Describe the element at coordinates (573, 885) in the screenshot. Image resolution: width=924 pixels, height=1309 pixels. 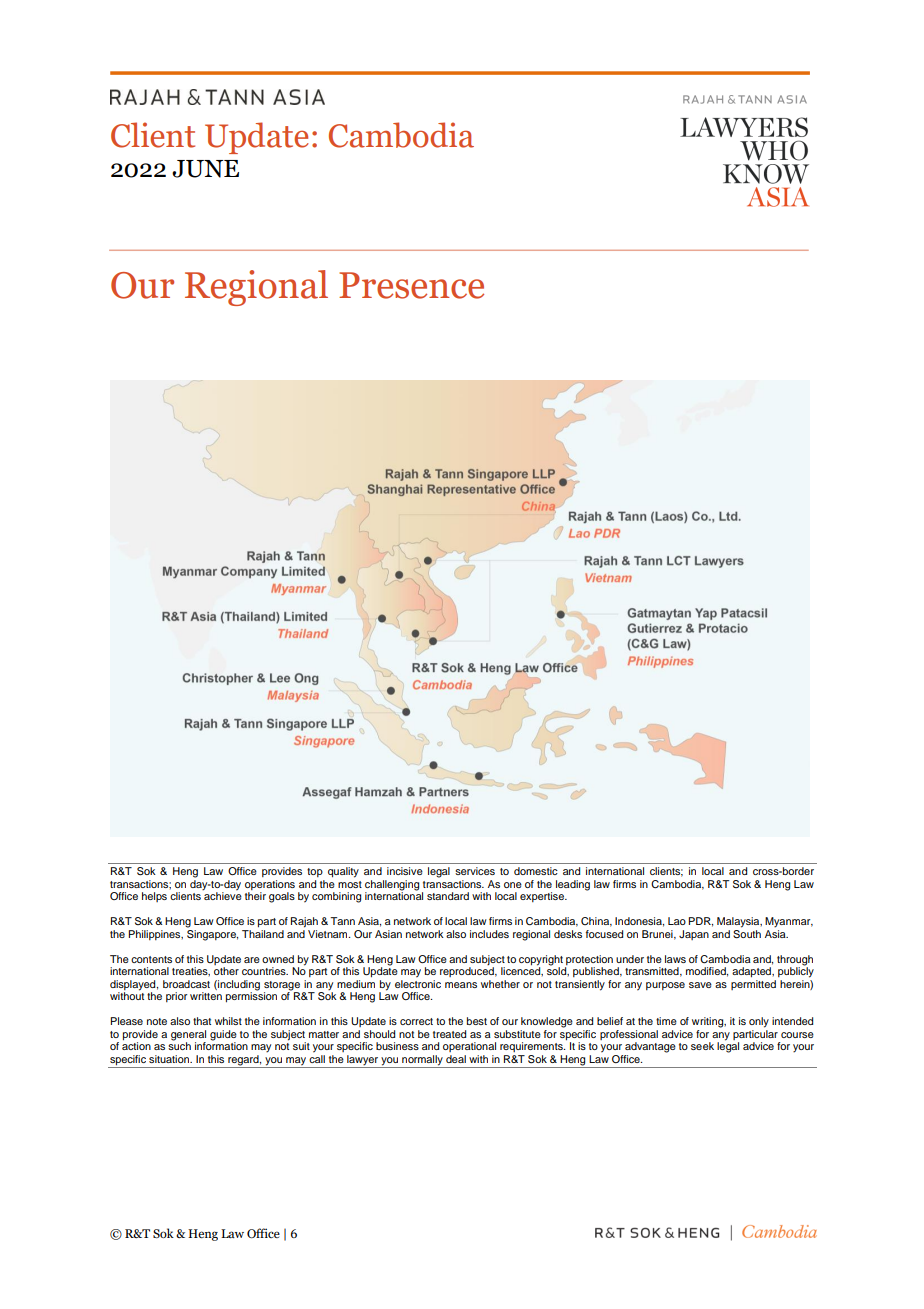
I see `leading` at that location.
